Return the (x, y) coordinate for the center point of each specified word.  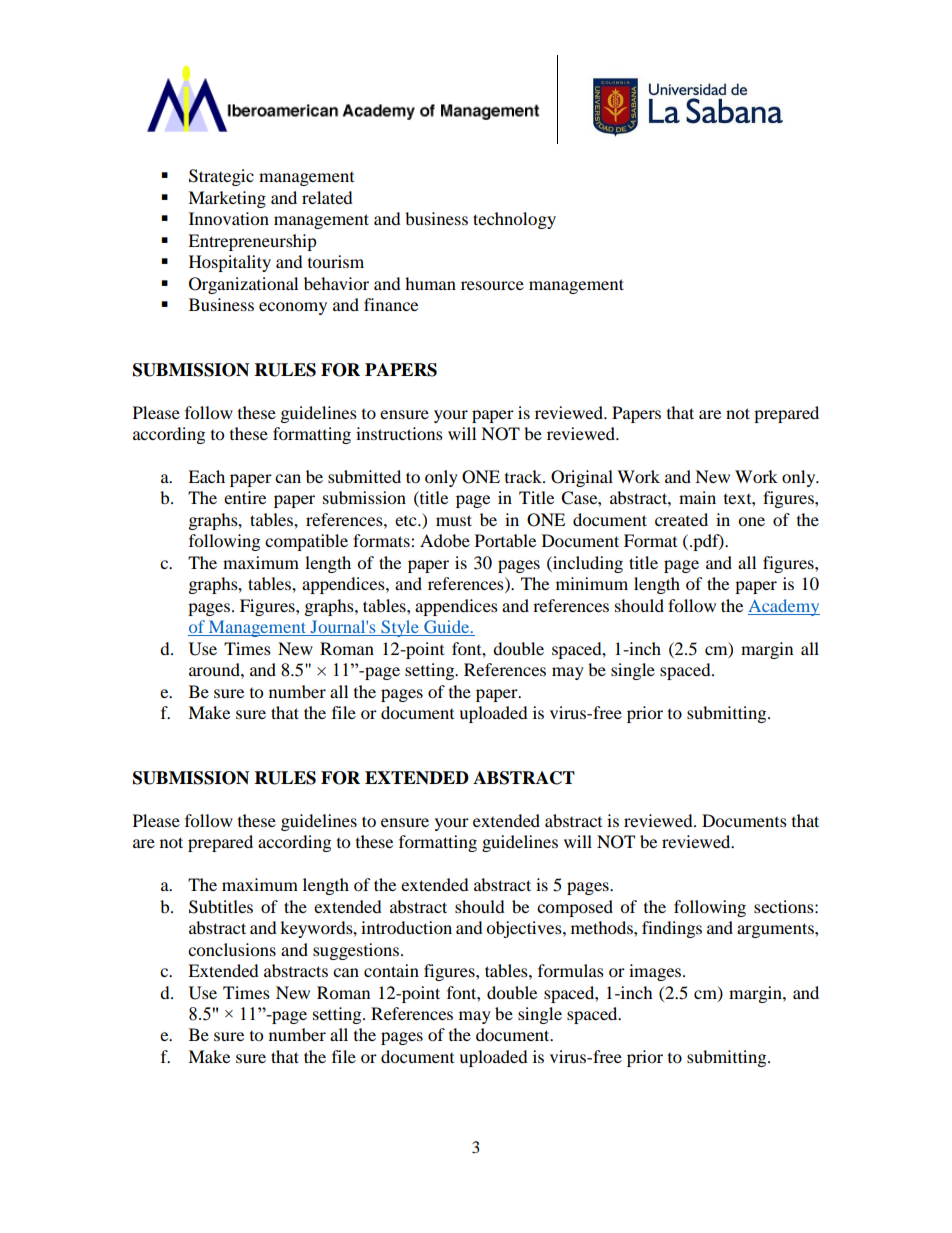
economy (293, 308)
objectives (525, 929)
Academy (784, 607)
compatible (306, 542)
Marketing (227, 199)
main (697, 497)
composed (575, 908)
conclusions (232, 949)
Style (400, 628)
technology (514, 220)
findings (672, 929)
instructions (399, 433)
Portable (505, 540)
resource (492, 285)
